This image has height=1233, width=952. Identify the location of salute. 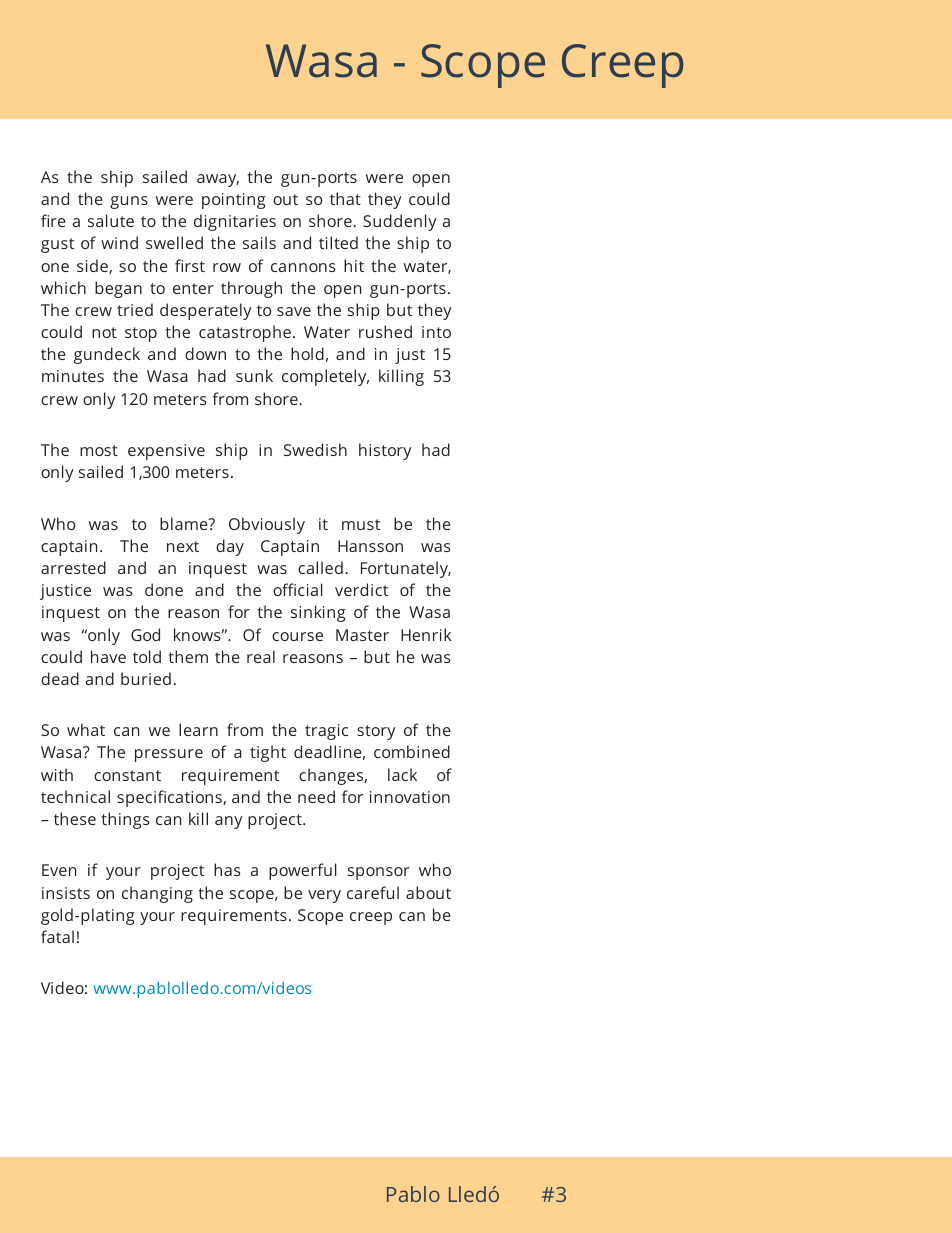
(111, 220).
